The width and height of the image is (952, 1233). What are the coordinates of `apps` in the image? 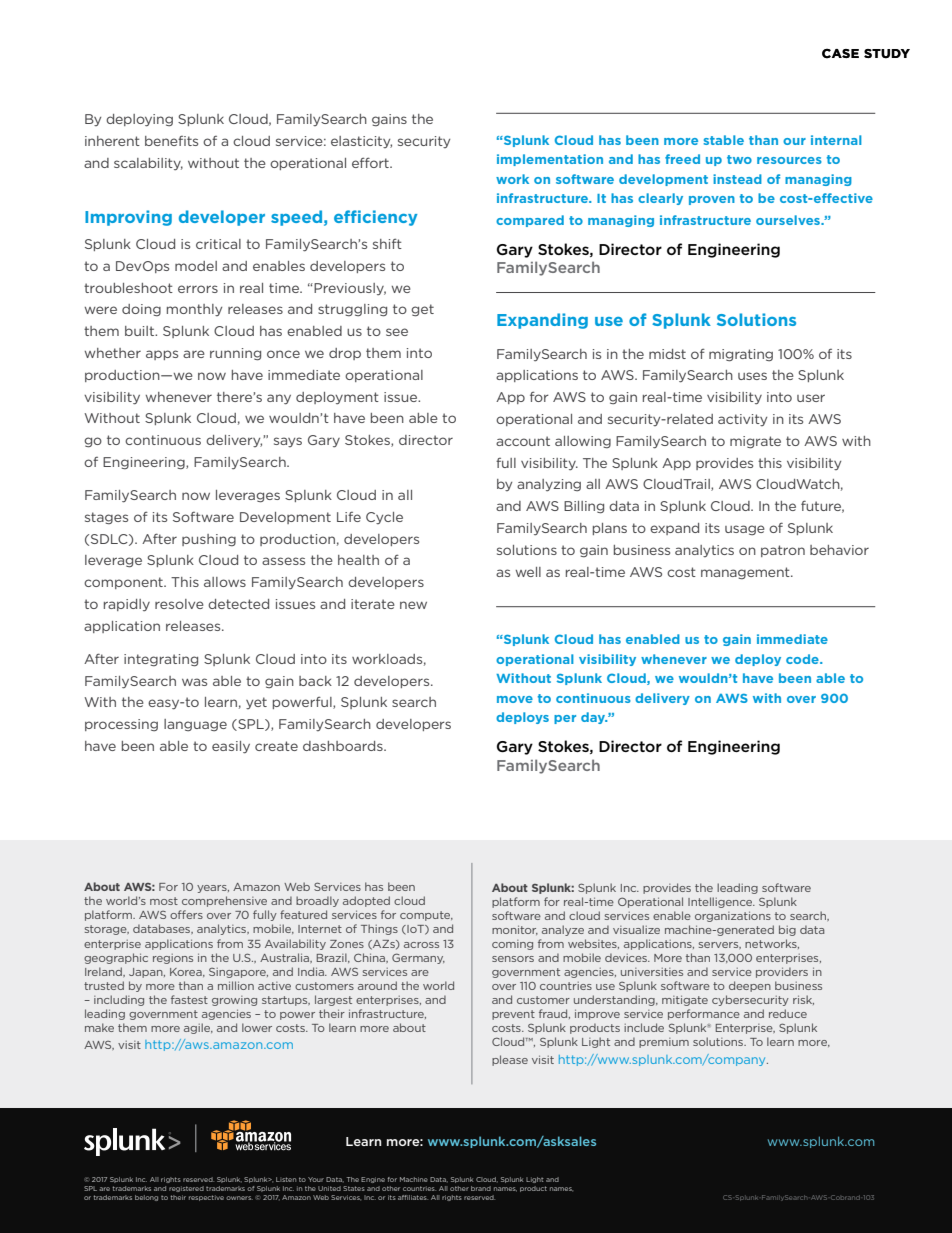 It's located at (162, 355).
